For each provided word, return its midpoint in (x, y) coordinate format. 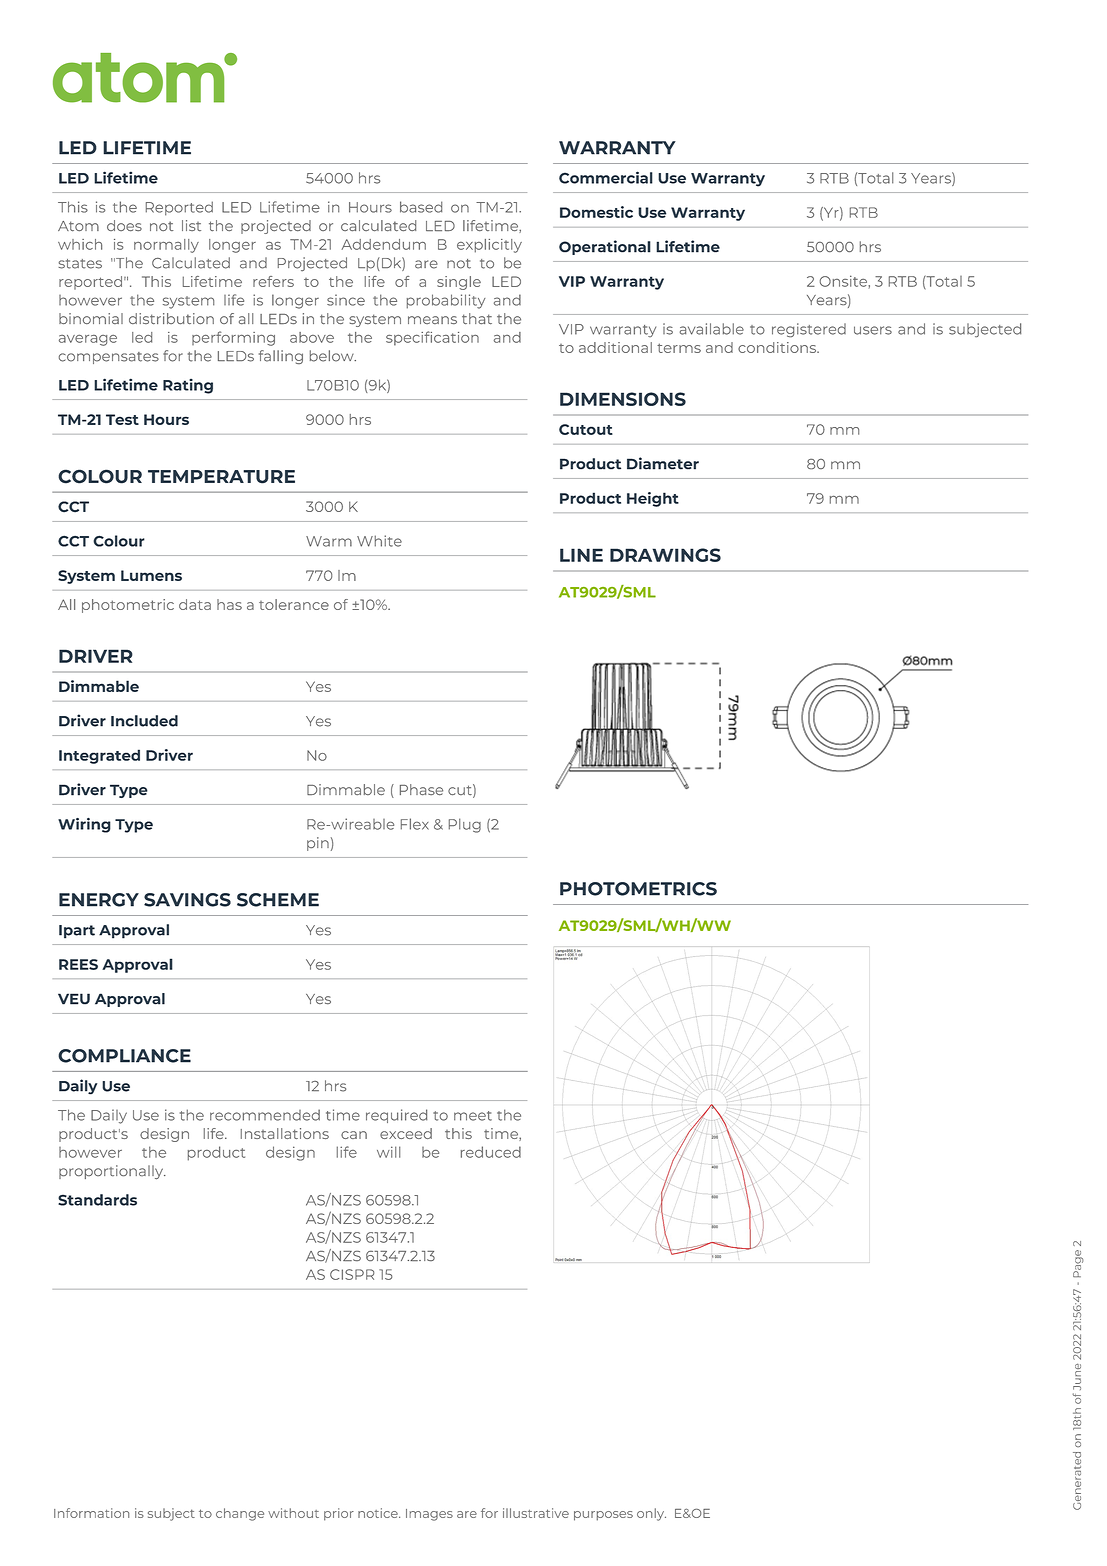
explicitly (489, 246)
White (379, 541)
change (240, 1514)
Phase (421, 789)
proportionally (112, 1172)
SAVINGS (187, 900)
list (191, 225)
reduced (491, 1152)
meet (473, 1116)
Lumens (151, 575)
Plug (465, 825)
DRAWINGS (665, 555)
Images (429, 1515)
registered (809, 330)
